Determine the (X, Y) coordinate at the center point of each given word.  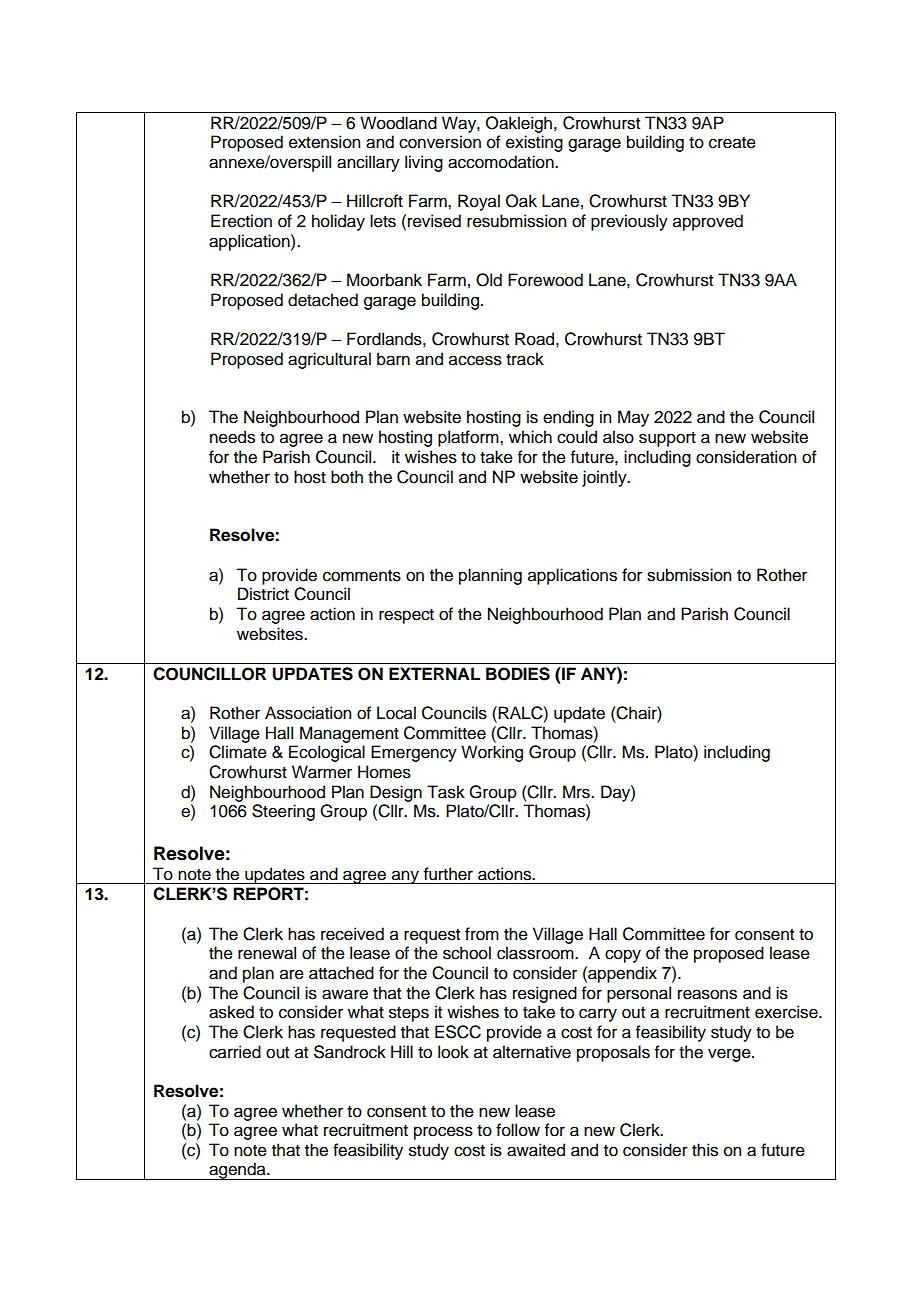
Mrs (577, 792)
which (530, 437)
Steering (283, 812)
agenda (237, 1171)
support (667, 439)
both (347, 477)
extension (324, 142)
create (732, 143)
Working (492, 753)
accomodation (502, 162)
